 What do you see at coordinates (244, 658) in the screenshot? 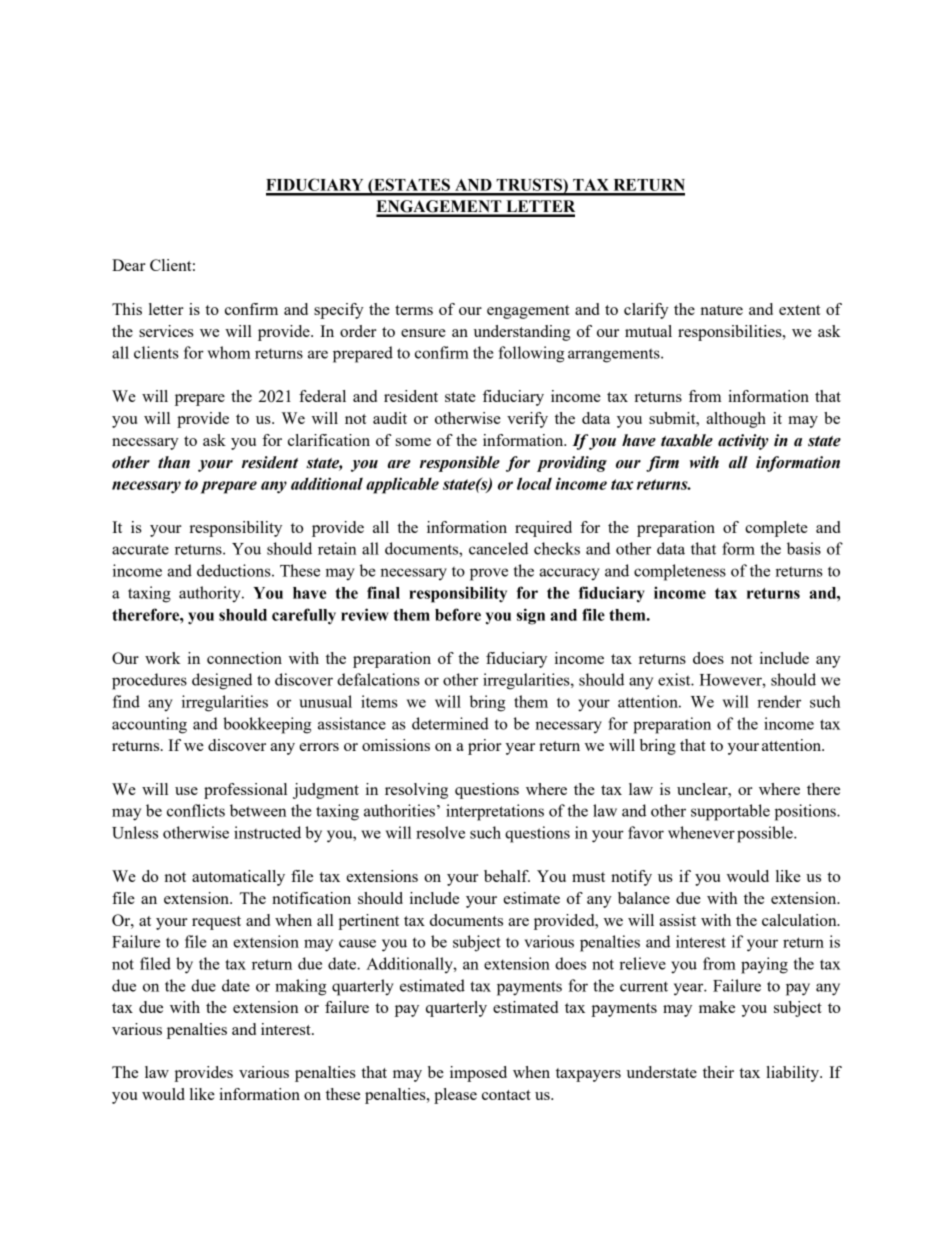
I see `connection` at bounding box center [244, 658].
